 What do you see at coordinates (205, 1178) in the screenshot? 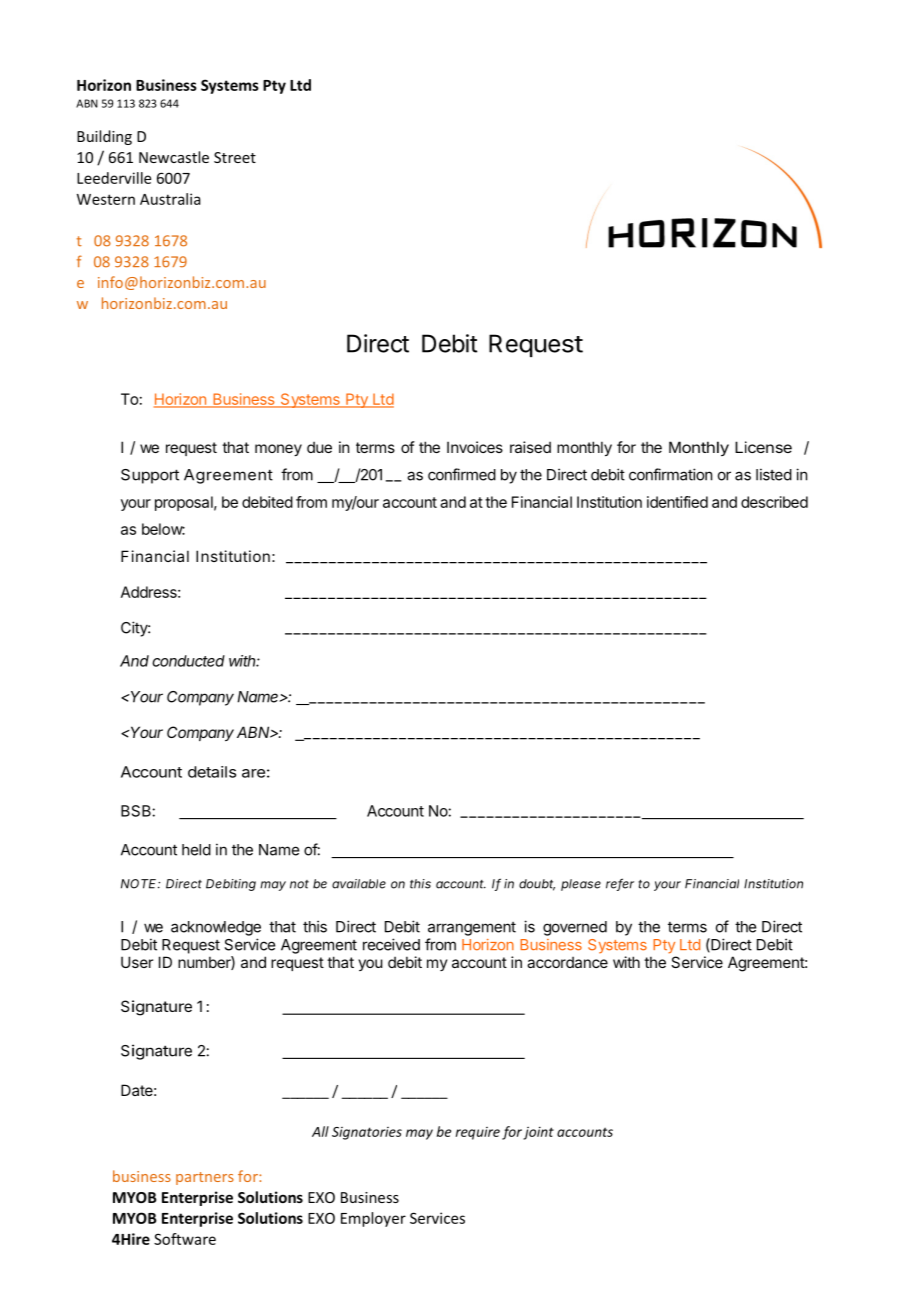
I see `partners` at bounding box center [205, 1178].
